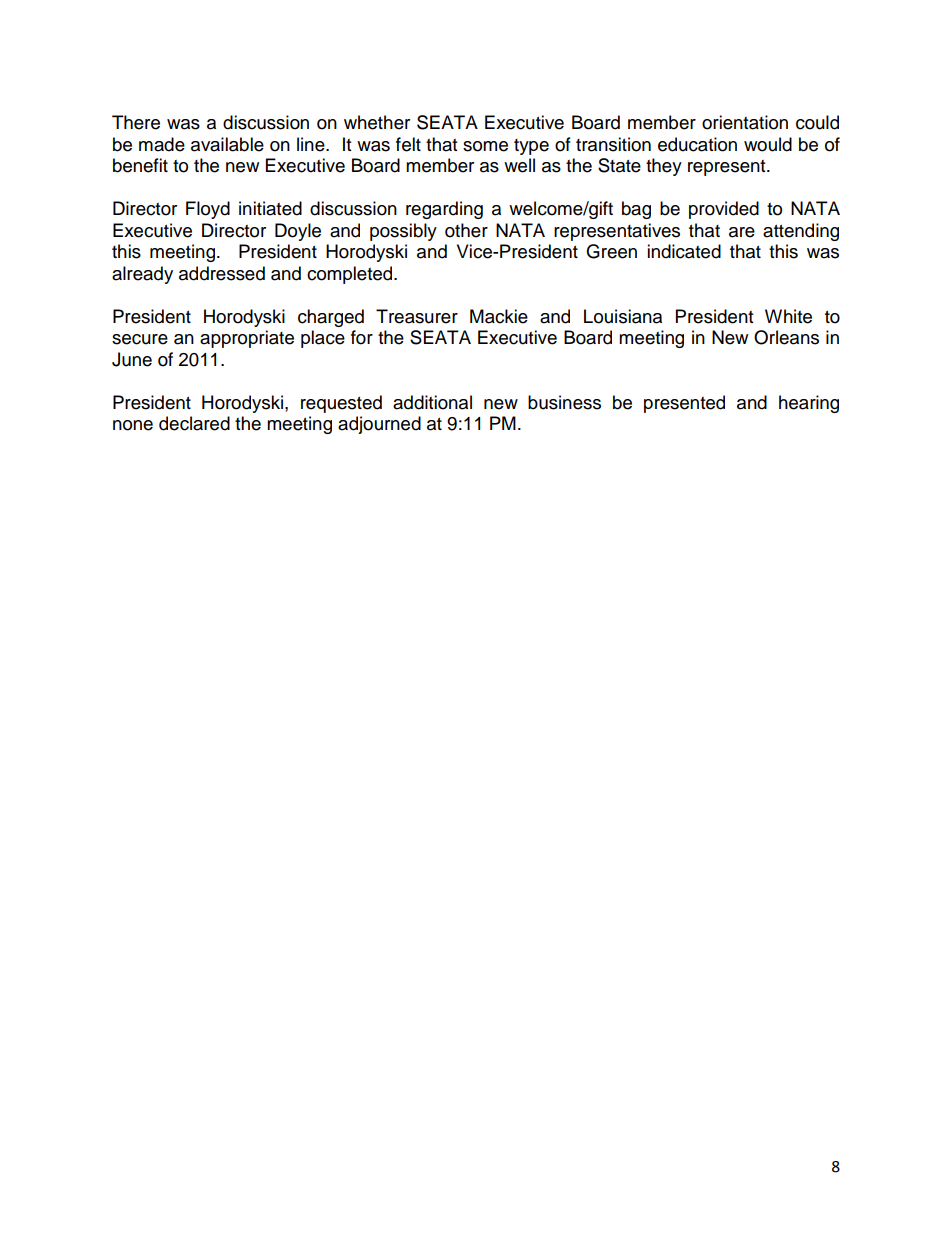 Image resolution: width=952 pixels, height=1233 pixels. Describe the element at coordinates (444, 210) in the page. I see `regarding` at that location.
